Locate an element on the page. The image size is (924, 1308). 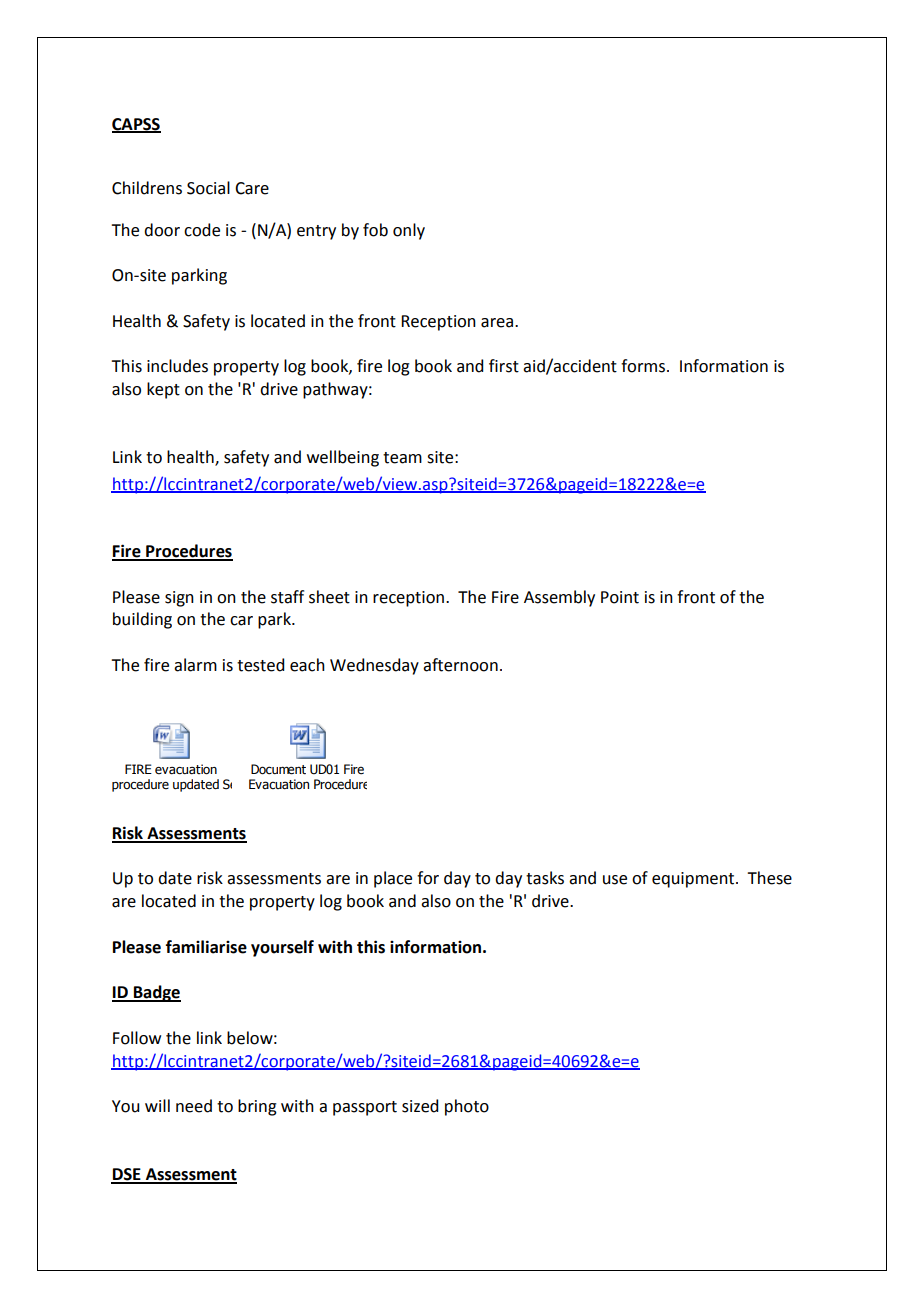
forms is located at coordinates (643, 366).
